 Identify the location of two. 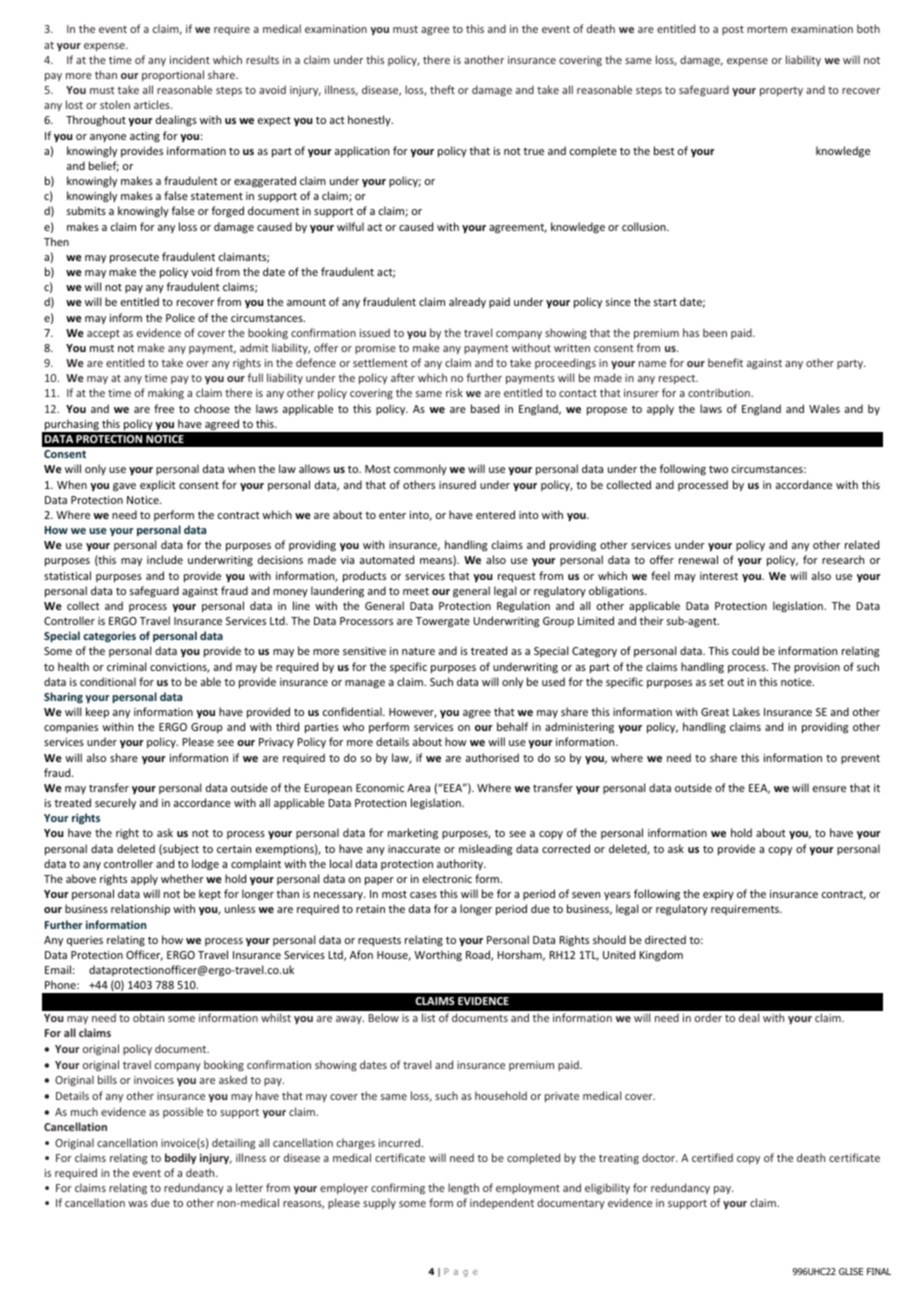
(718, 469).
